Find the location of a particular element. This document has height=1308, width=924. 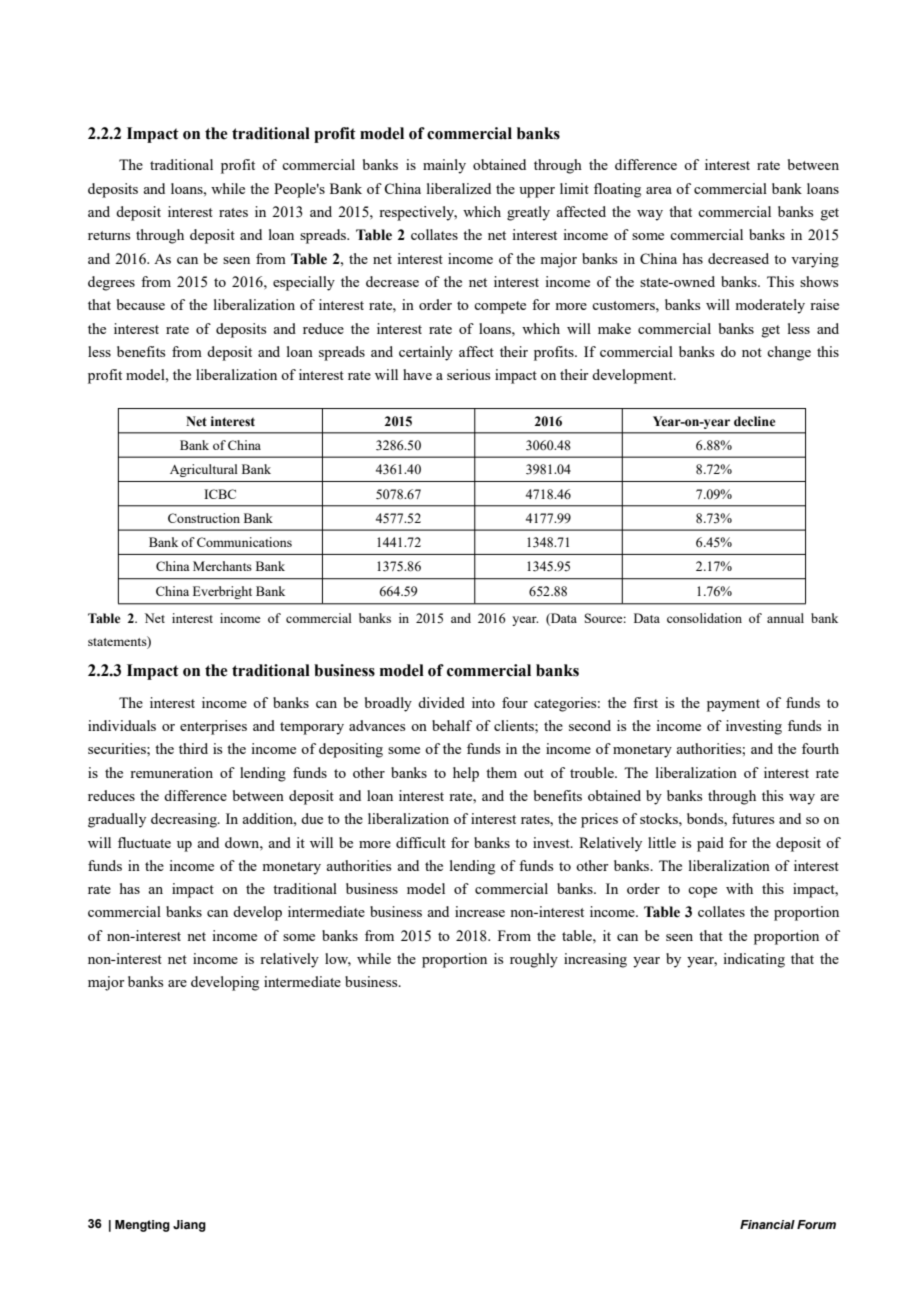

Financial is located at coordinates (767, 1224).
